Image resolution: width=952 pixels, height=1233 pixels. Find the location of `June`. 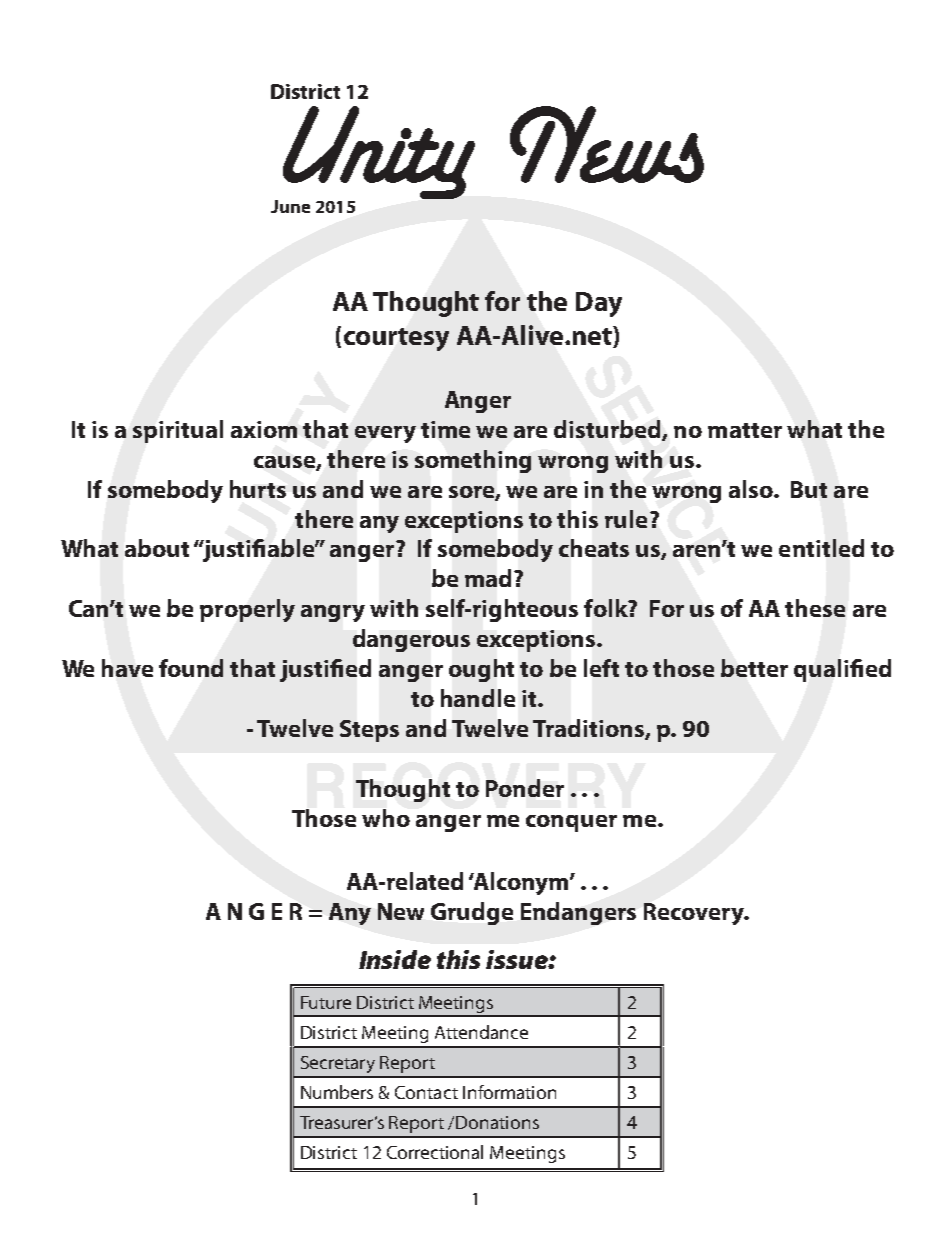

June is located at coordinates (290, 206).
